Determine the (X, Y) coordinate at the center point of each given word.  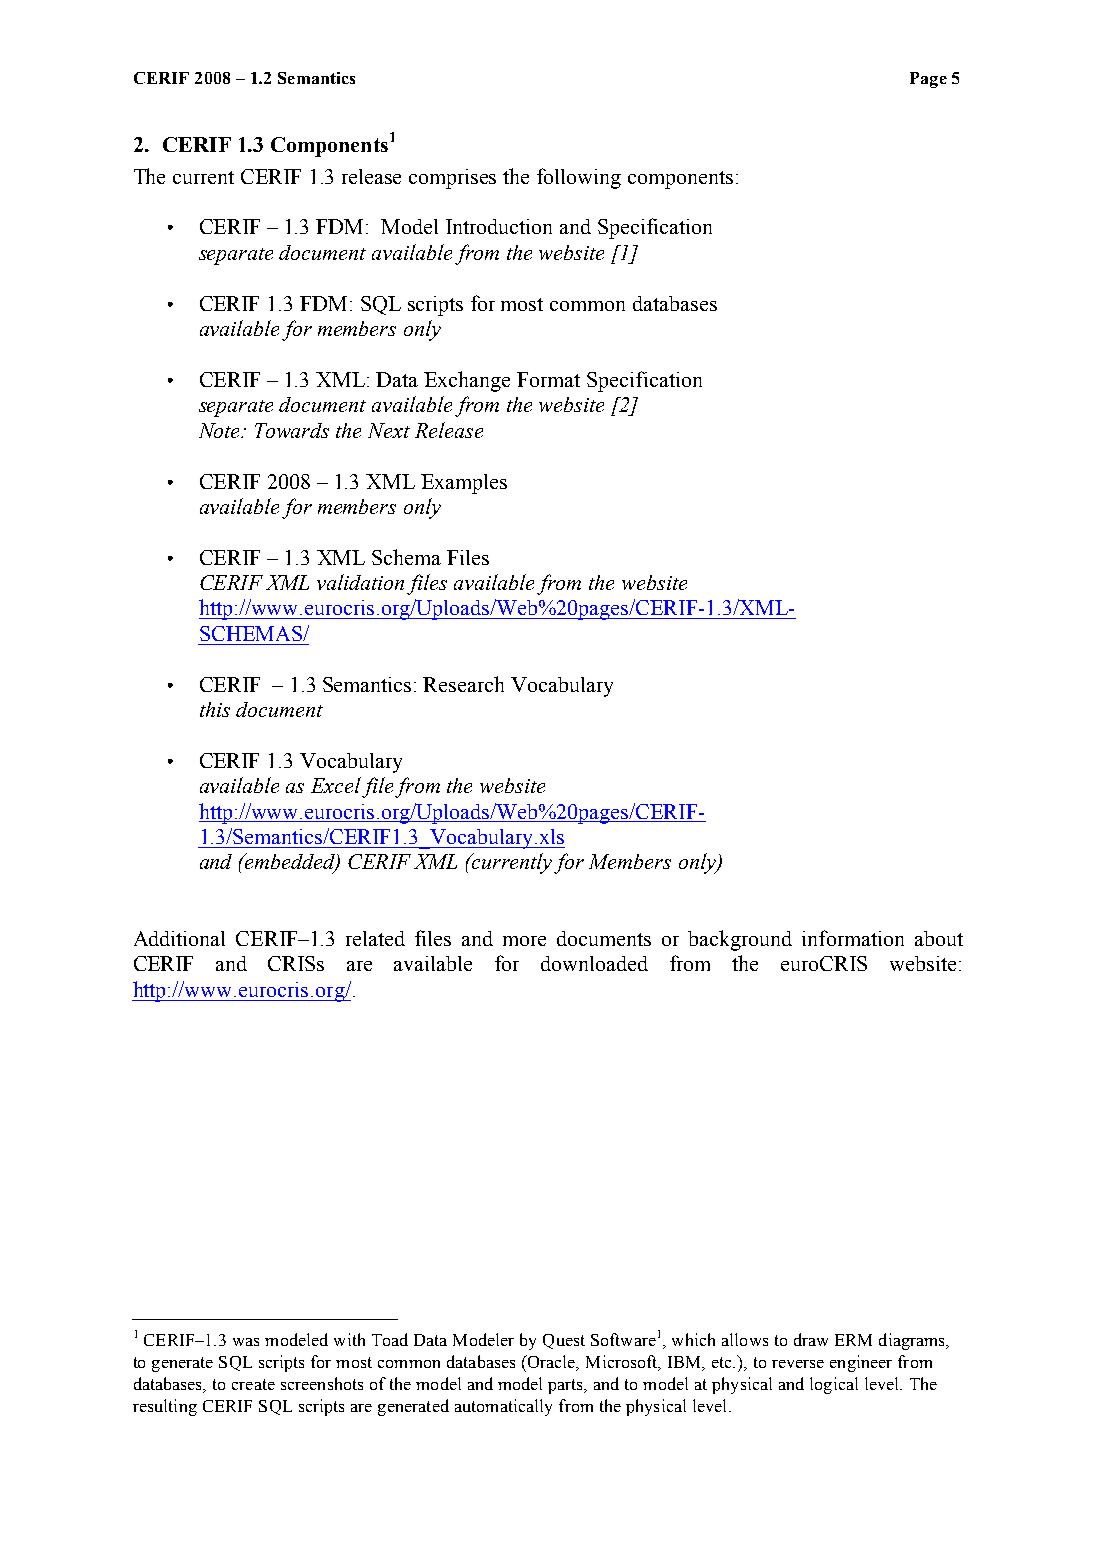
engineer (861, 1363)
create (253, 1384)
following (579, 178)
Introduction (499, 226)
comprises (452, 179)
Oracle (551, 1363)
